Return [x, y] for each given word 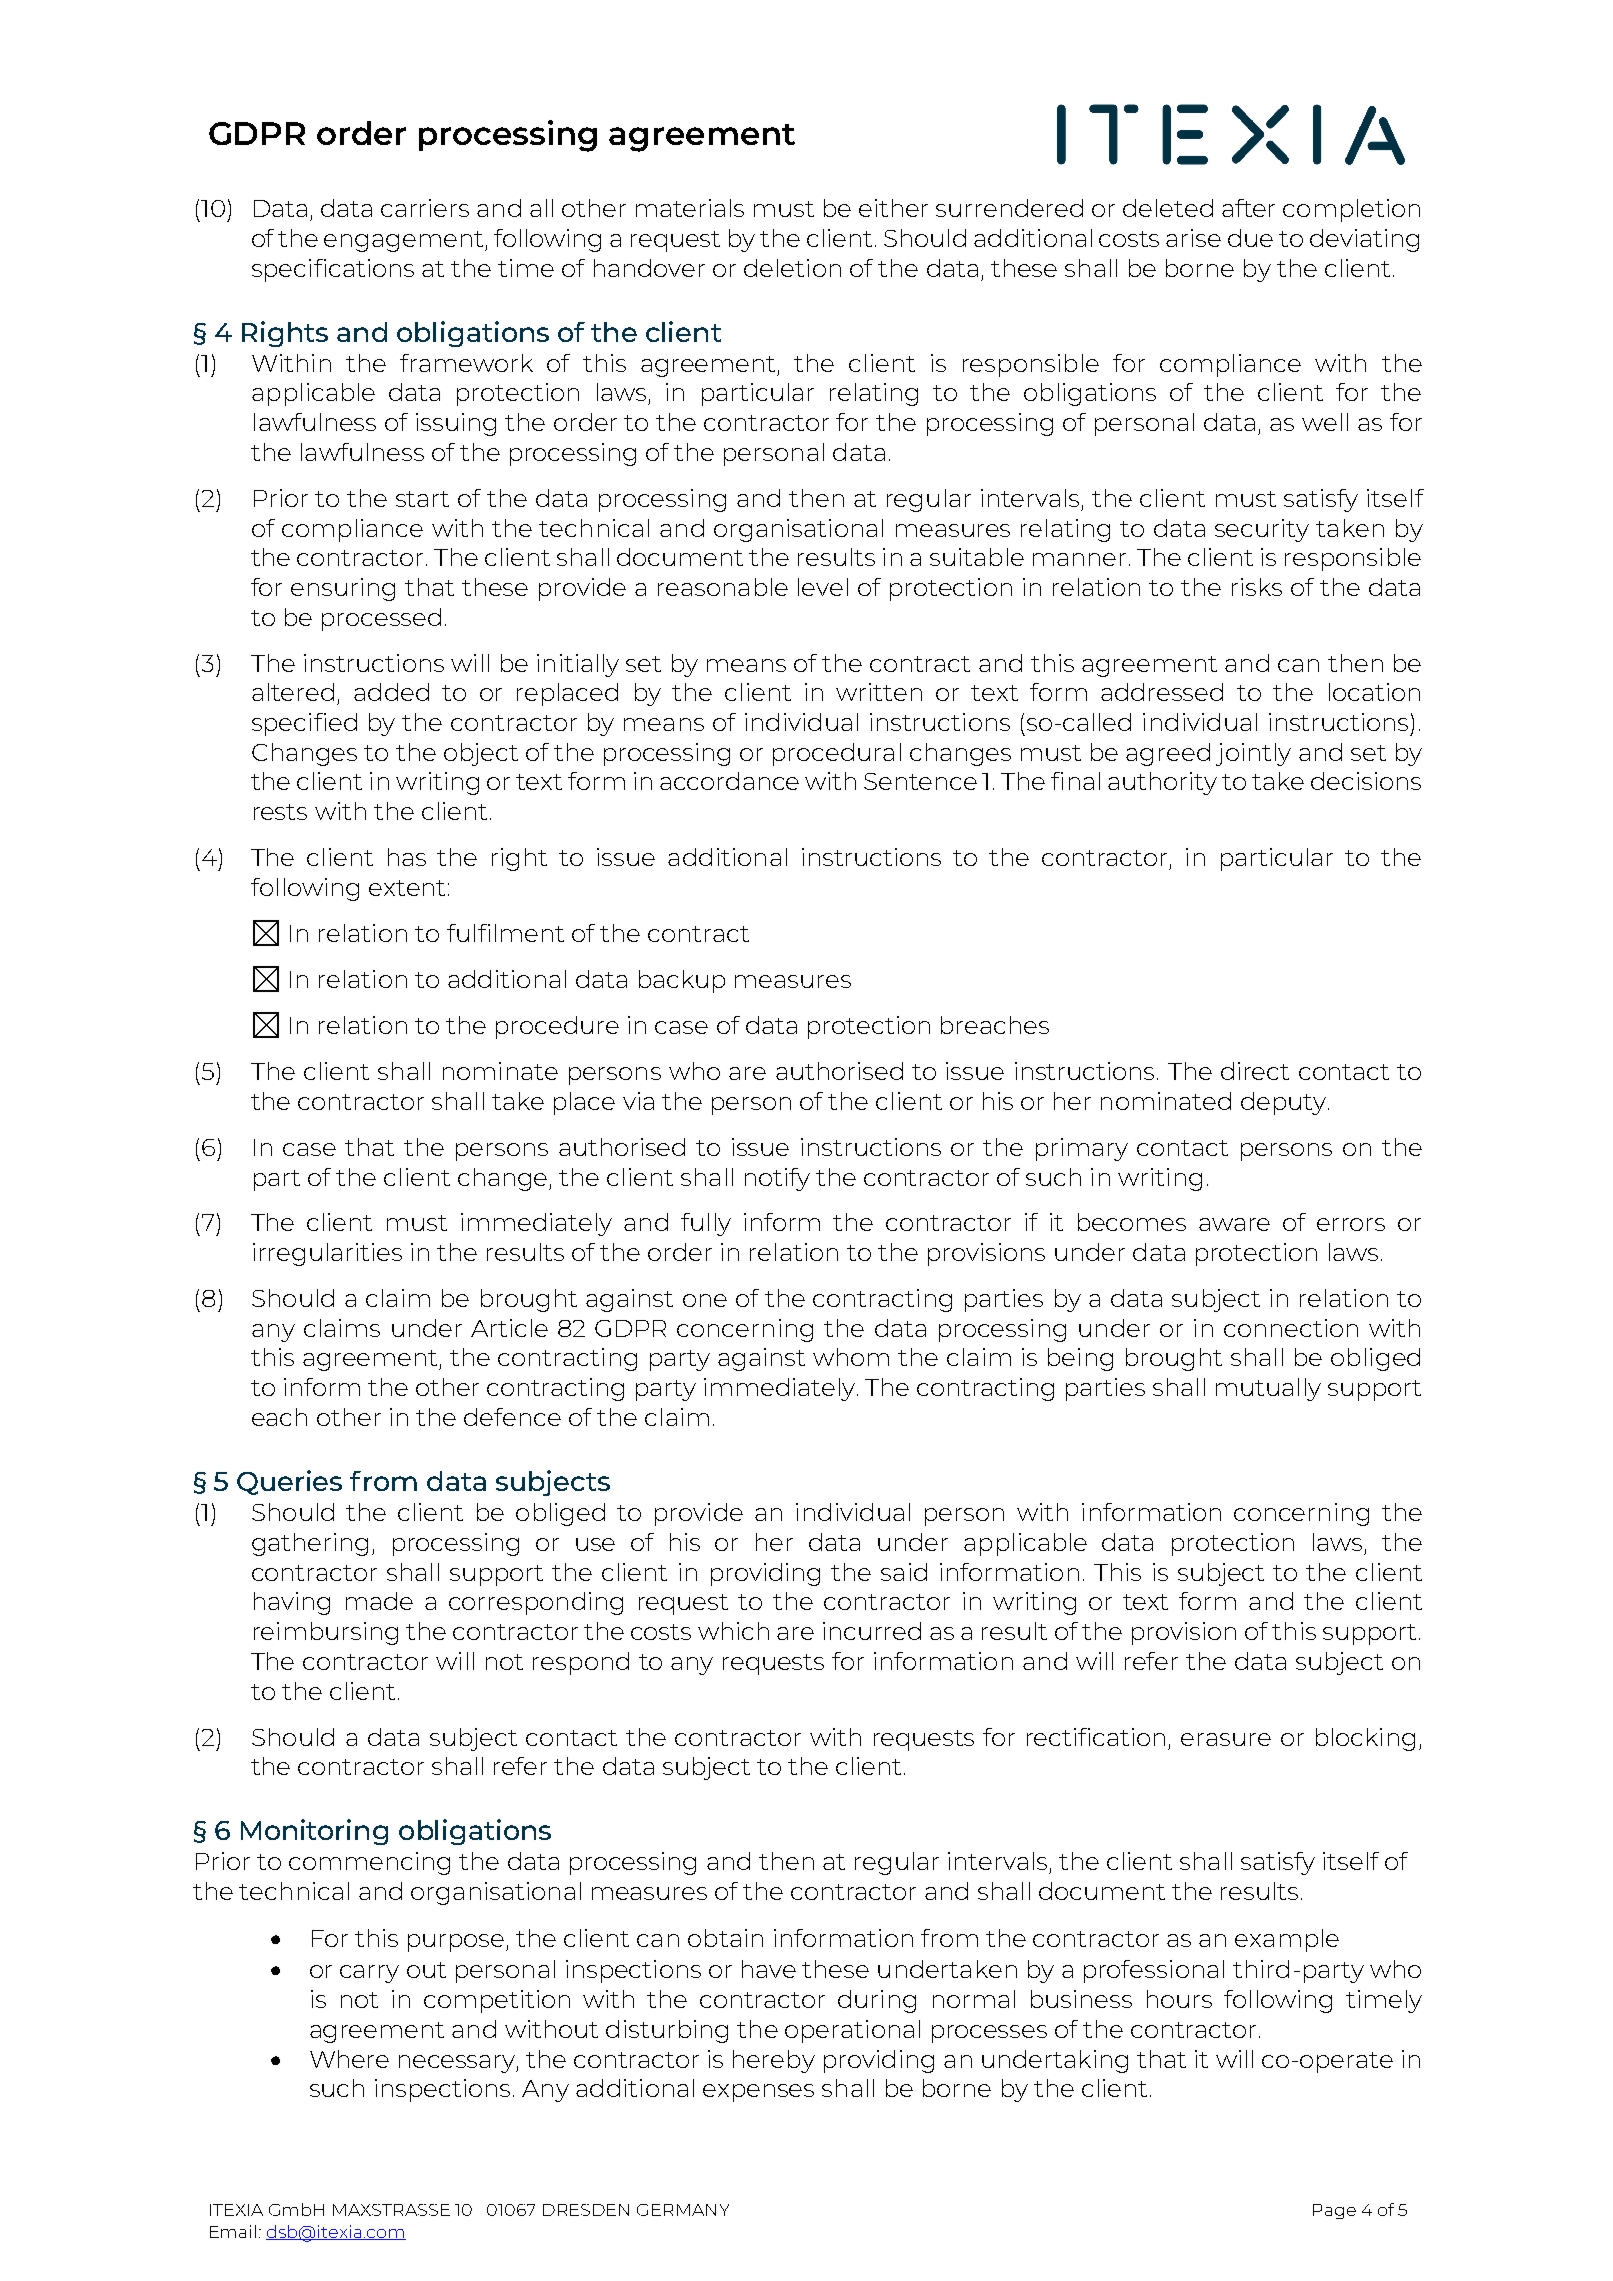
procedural [837, 754]
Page [1334, 2211]
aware [1234, 1224]
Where [349, 2059]
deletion [792, 268]
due [1250, 238]
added [391, 692]
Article [509, 1328]
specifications [333, 270]
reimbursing [326, 1633]
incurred [872, 1631]
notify [777, 1179]
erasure [1226, 1739]
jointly [1253, 754]
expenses [758, 2093]
